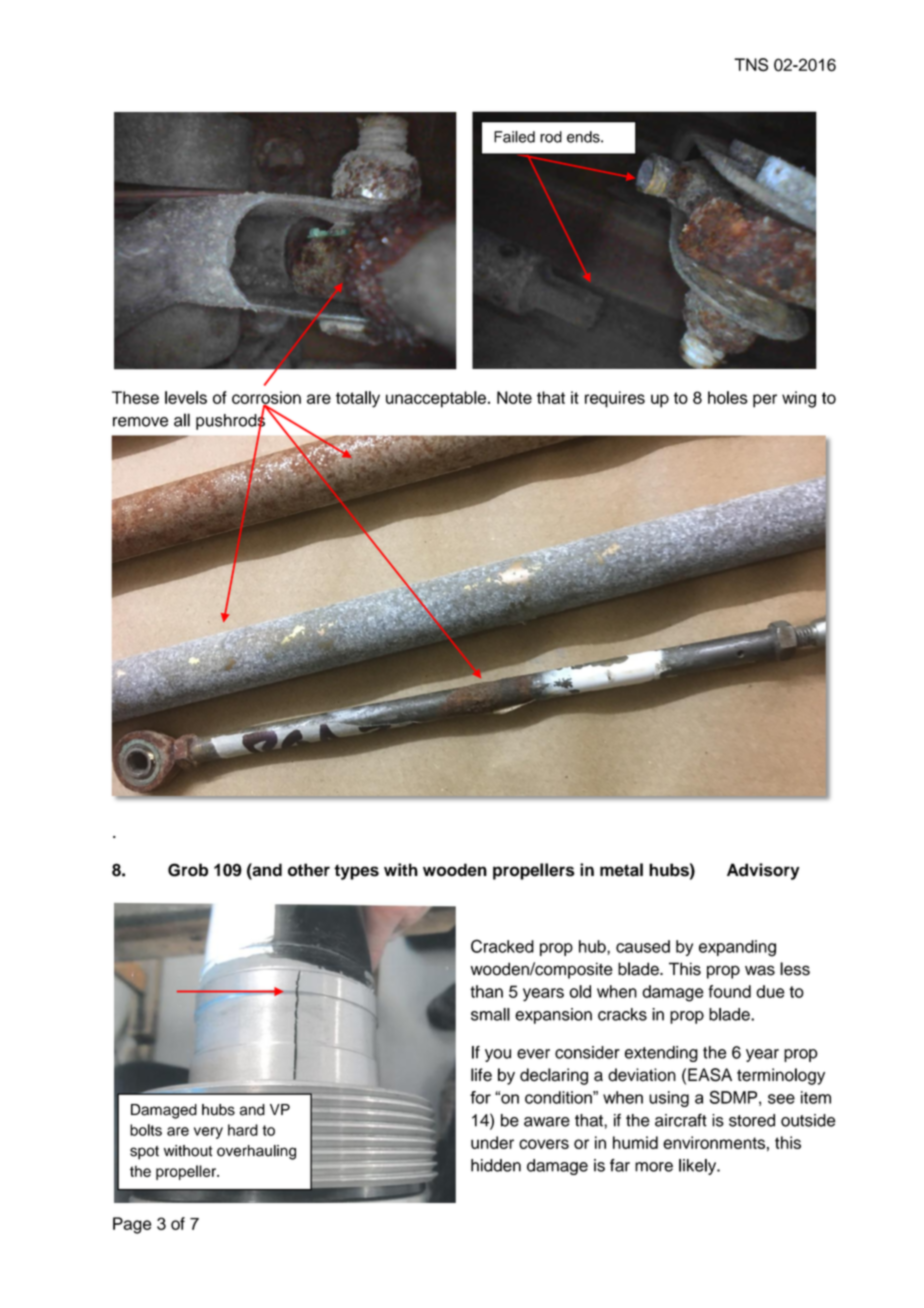 This page has height=1308, width=924. What do you see at coordinates (514, 137) in the page?
I see `Failed` at bounding box center [514, 137].
